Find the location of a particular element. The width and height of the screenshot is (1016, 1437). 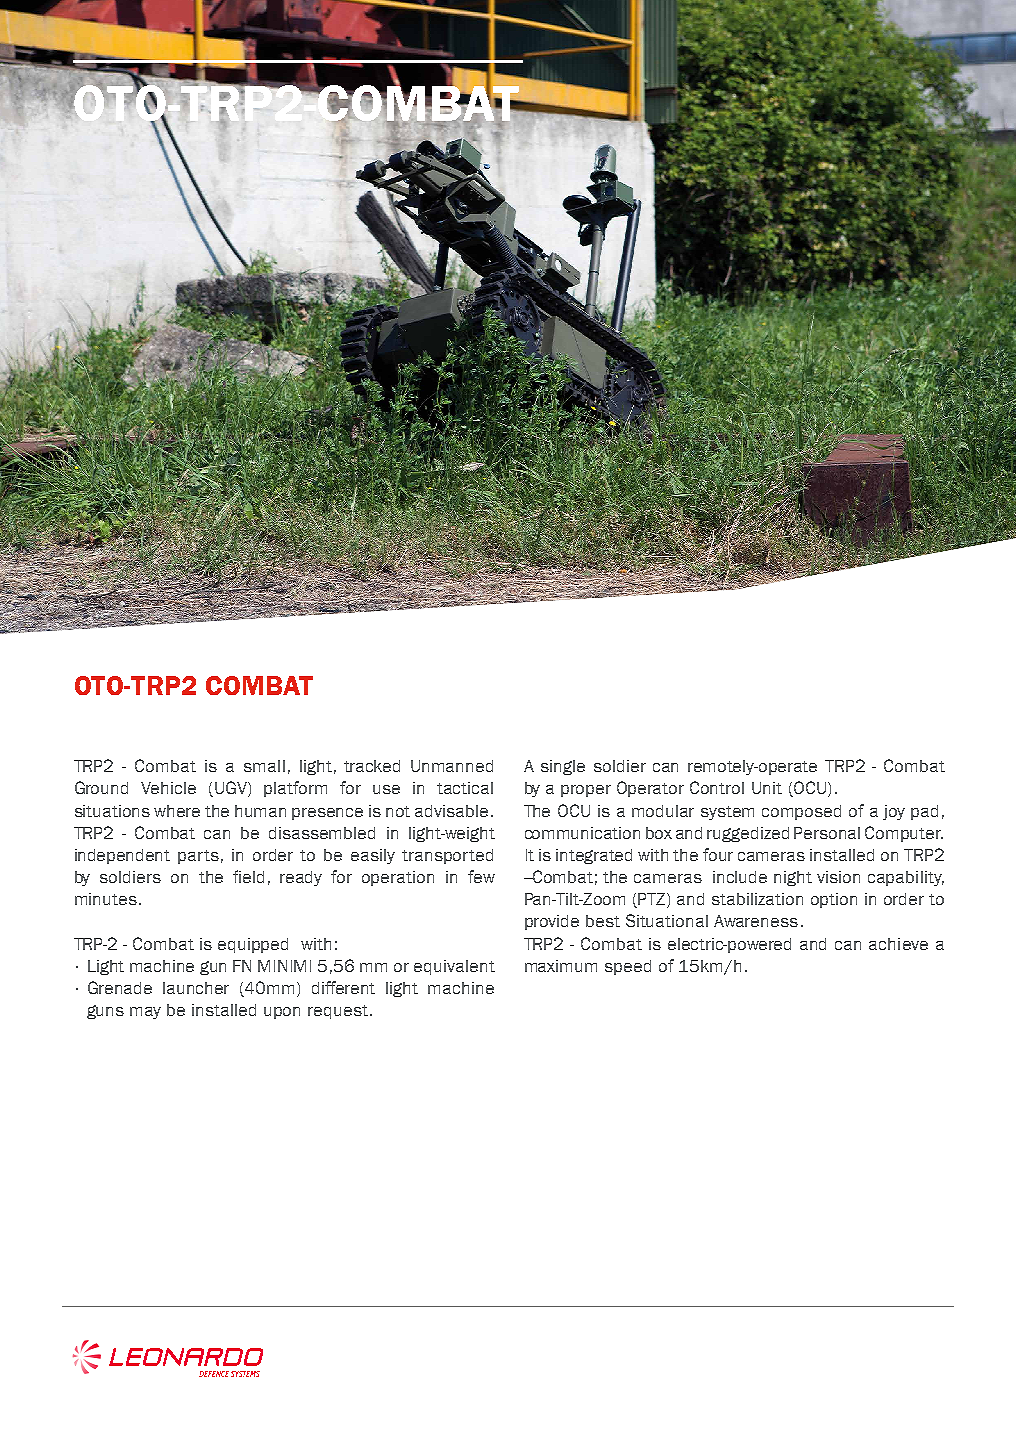

small is located at coordinates (264, 766).
